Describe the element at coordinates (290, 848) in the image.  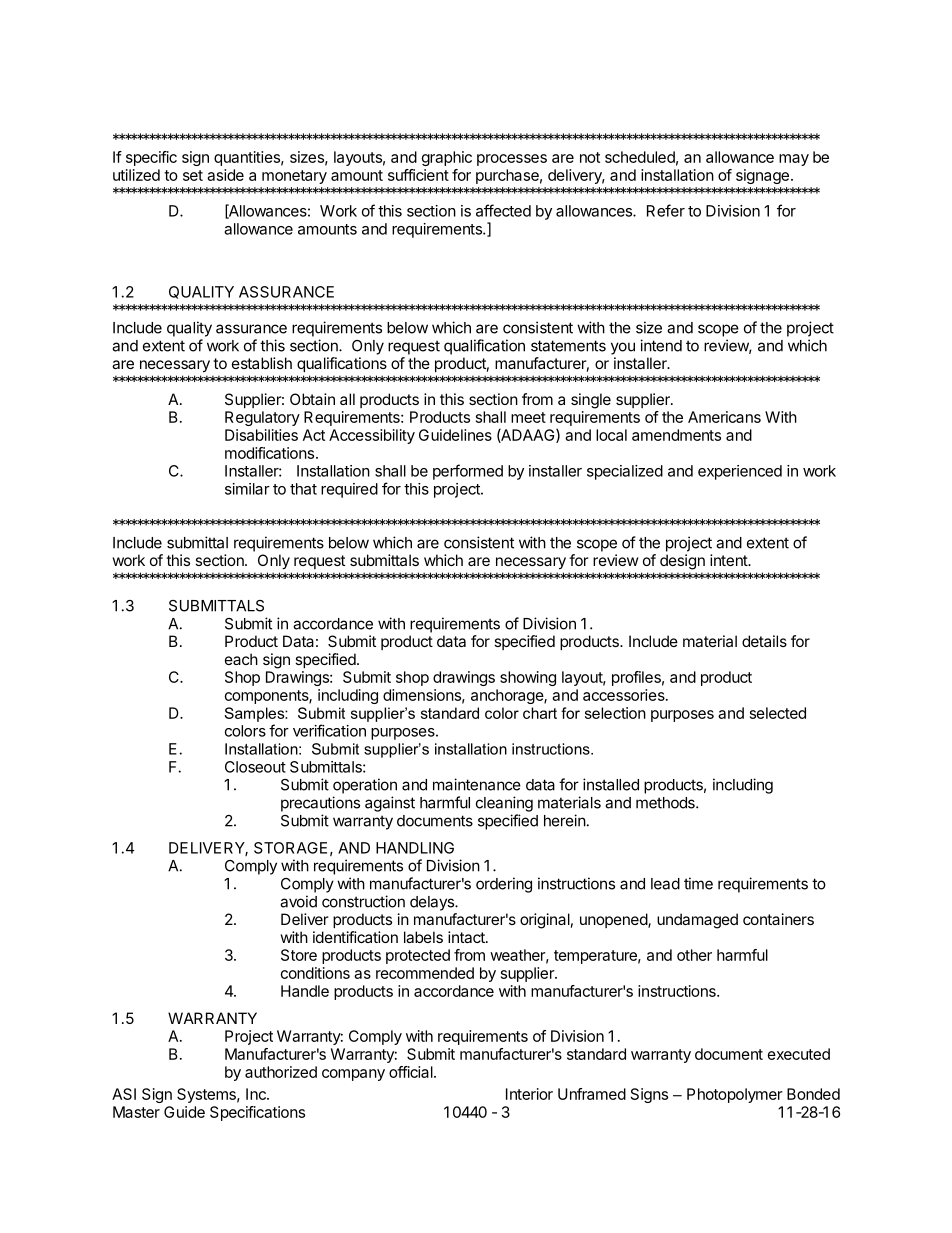
I see `STORAGE` at that location.
